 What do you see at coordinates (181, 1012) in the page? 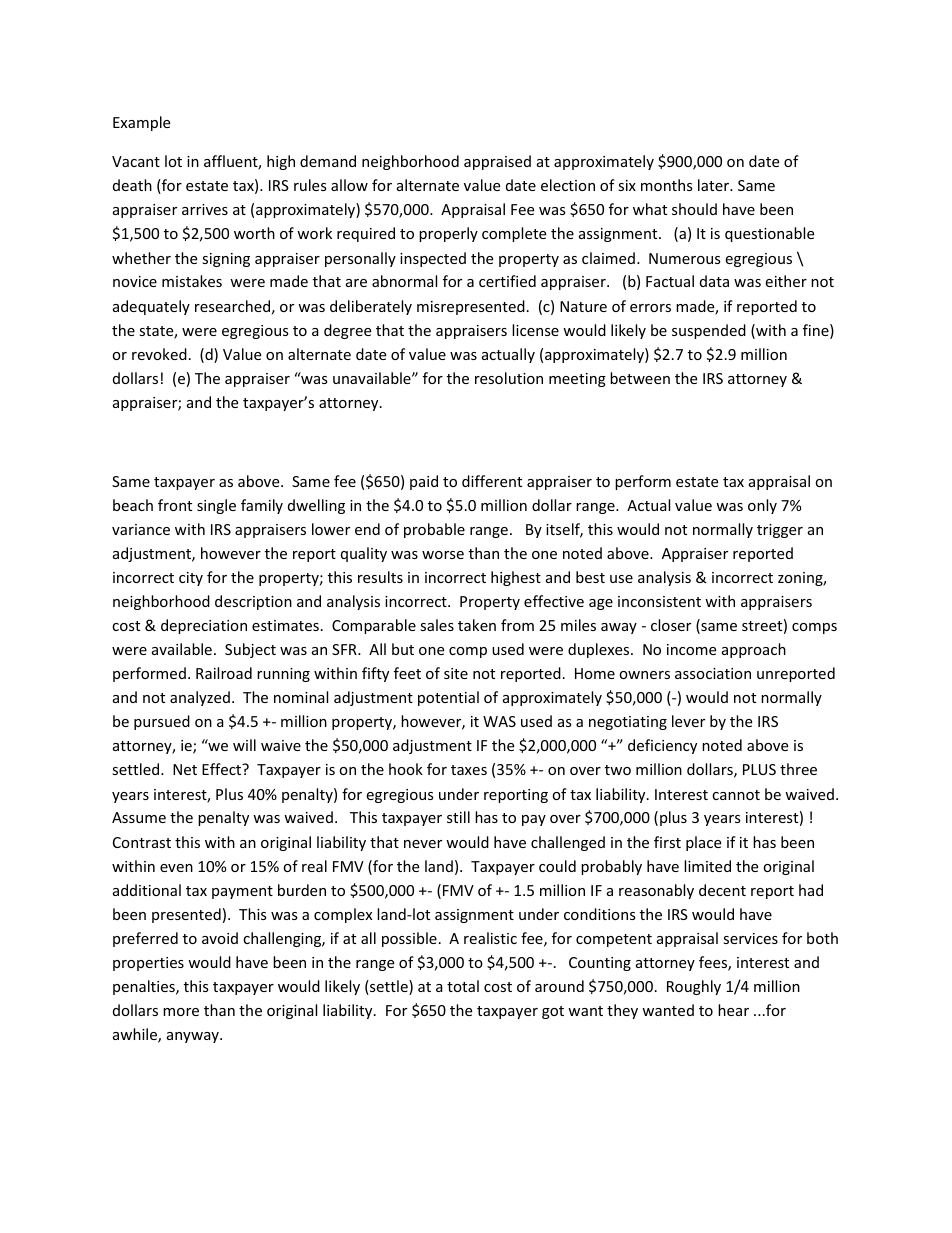
I see `more` at bounding box center [181, 1012].
